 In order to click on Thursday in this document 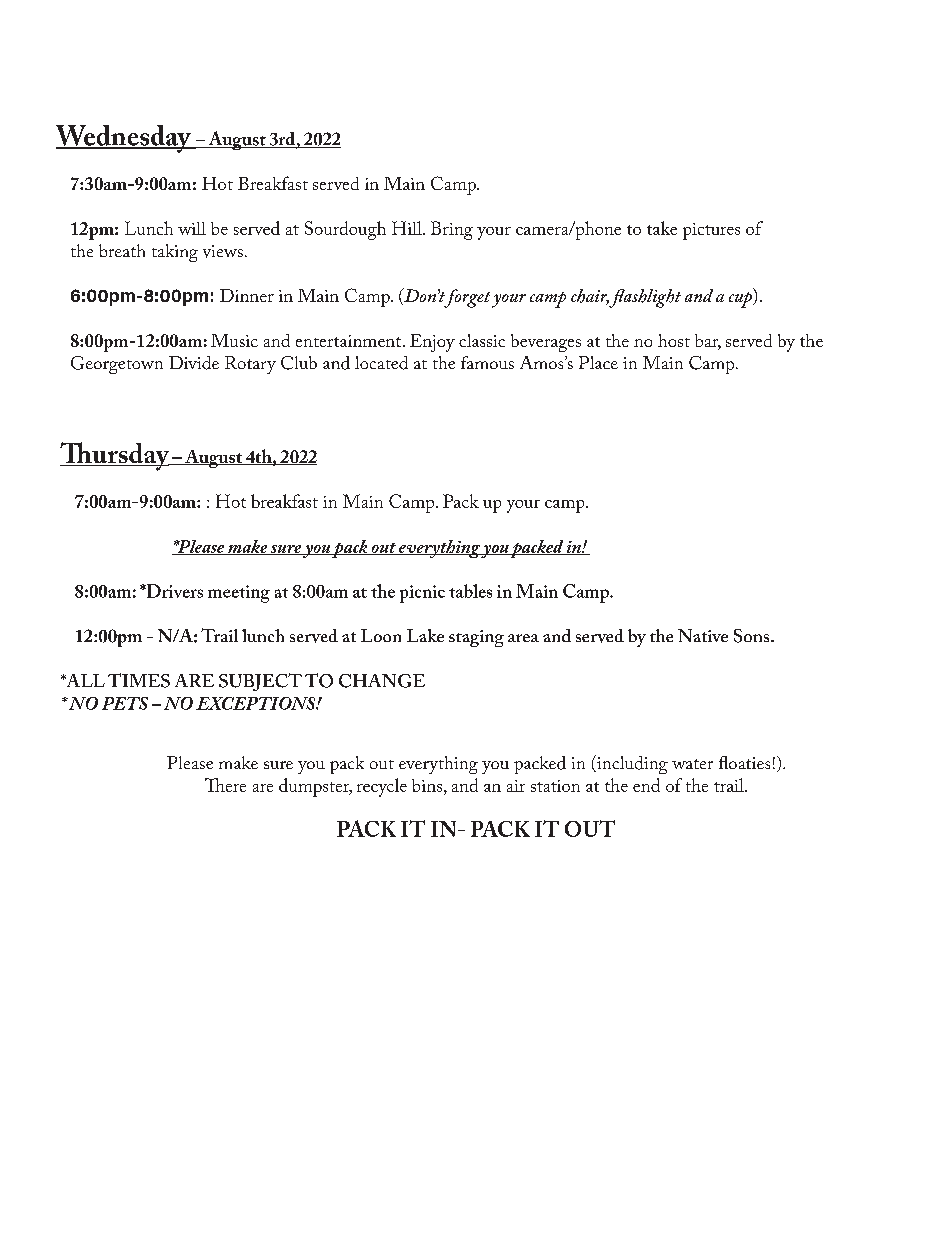, I will do `click(116, 456)`.
